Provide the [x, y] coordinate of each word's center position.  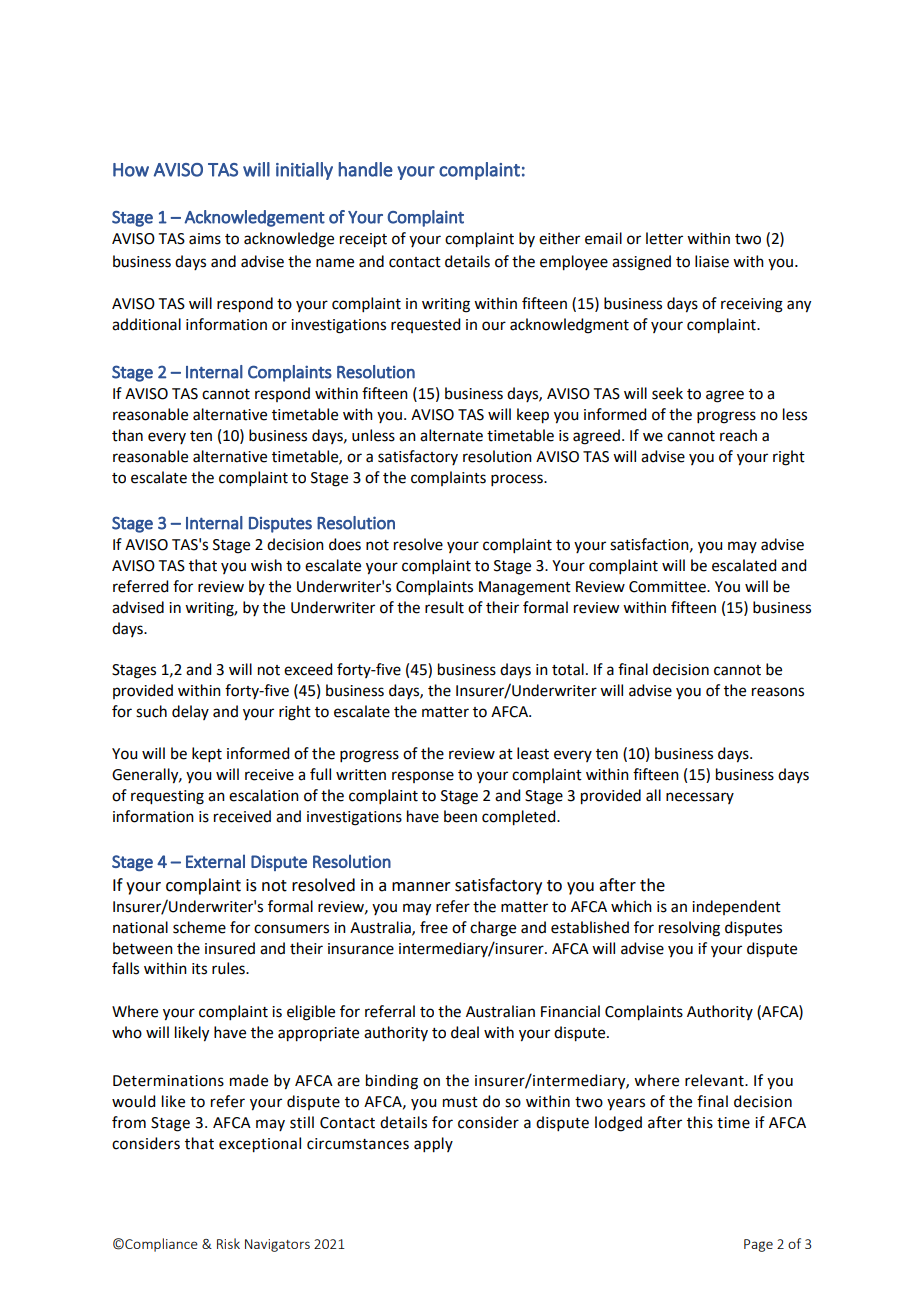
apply [433, 1145]
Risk [228, 1243]
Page [758, 1245]
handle [366, 169]
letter [664, 238]
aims [205, 239]
